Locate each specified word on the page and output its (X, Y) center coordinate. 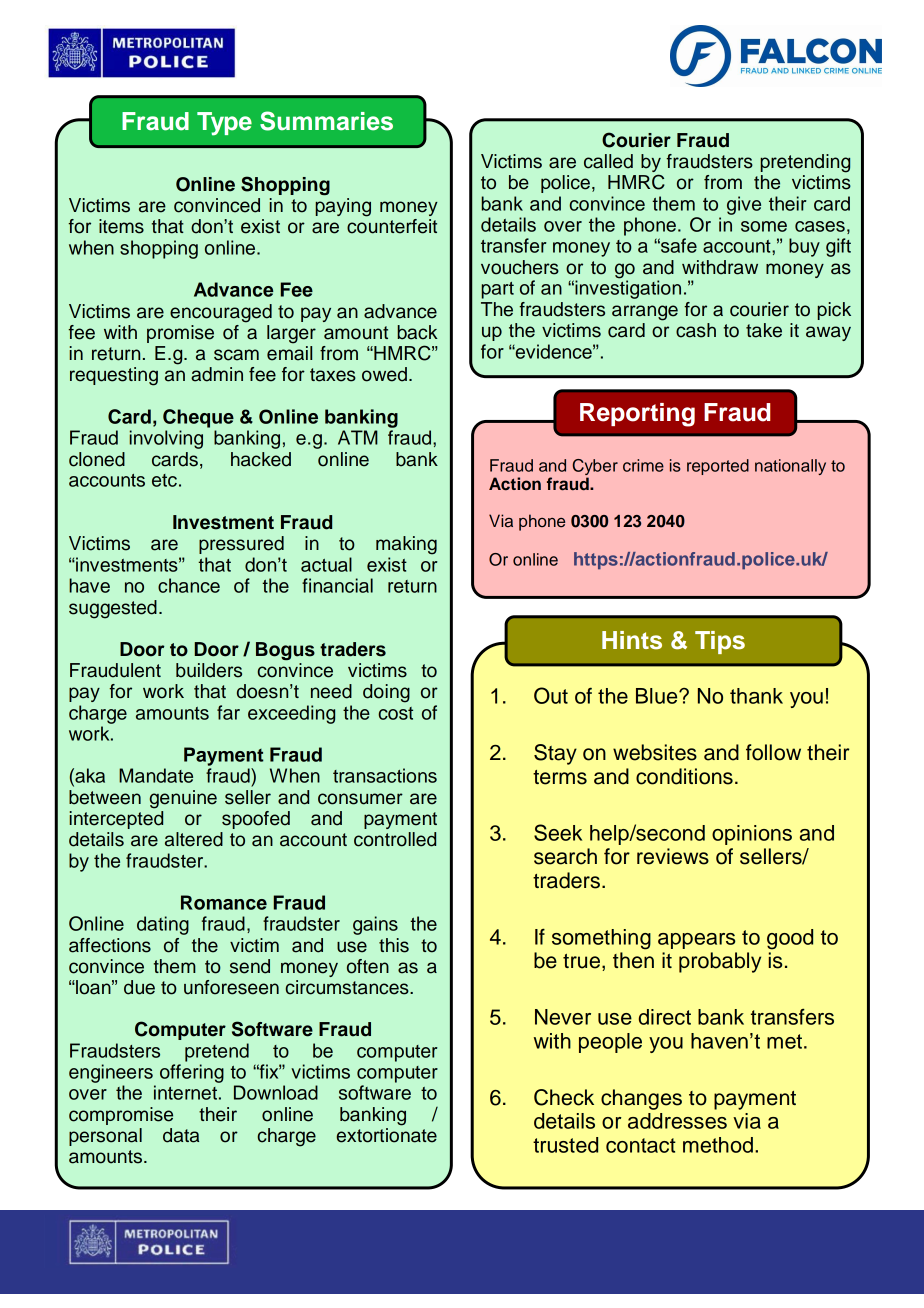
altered (194, 839)
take (764, 330)
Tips (720, 642)
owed (384, 374)
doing (386, 693)
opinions (752, 835)
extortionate (387, 1135)
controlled (395, 839)
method (718, 1145)
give (744, 205)
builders (209, 670)
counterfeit (392, 226)
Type (224, 124)
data (181, 1135)
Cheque (198, 418)
